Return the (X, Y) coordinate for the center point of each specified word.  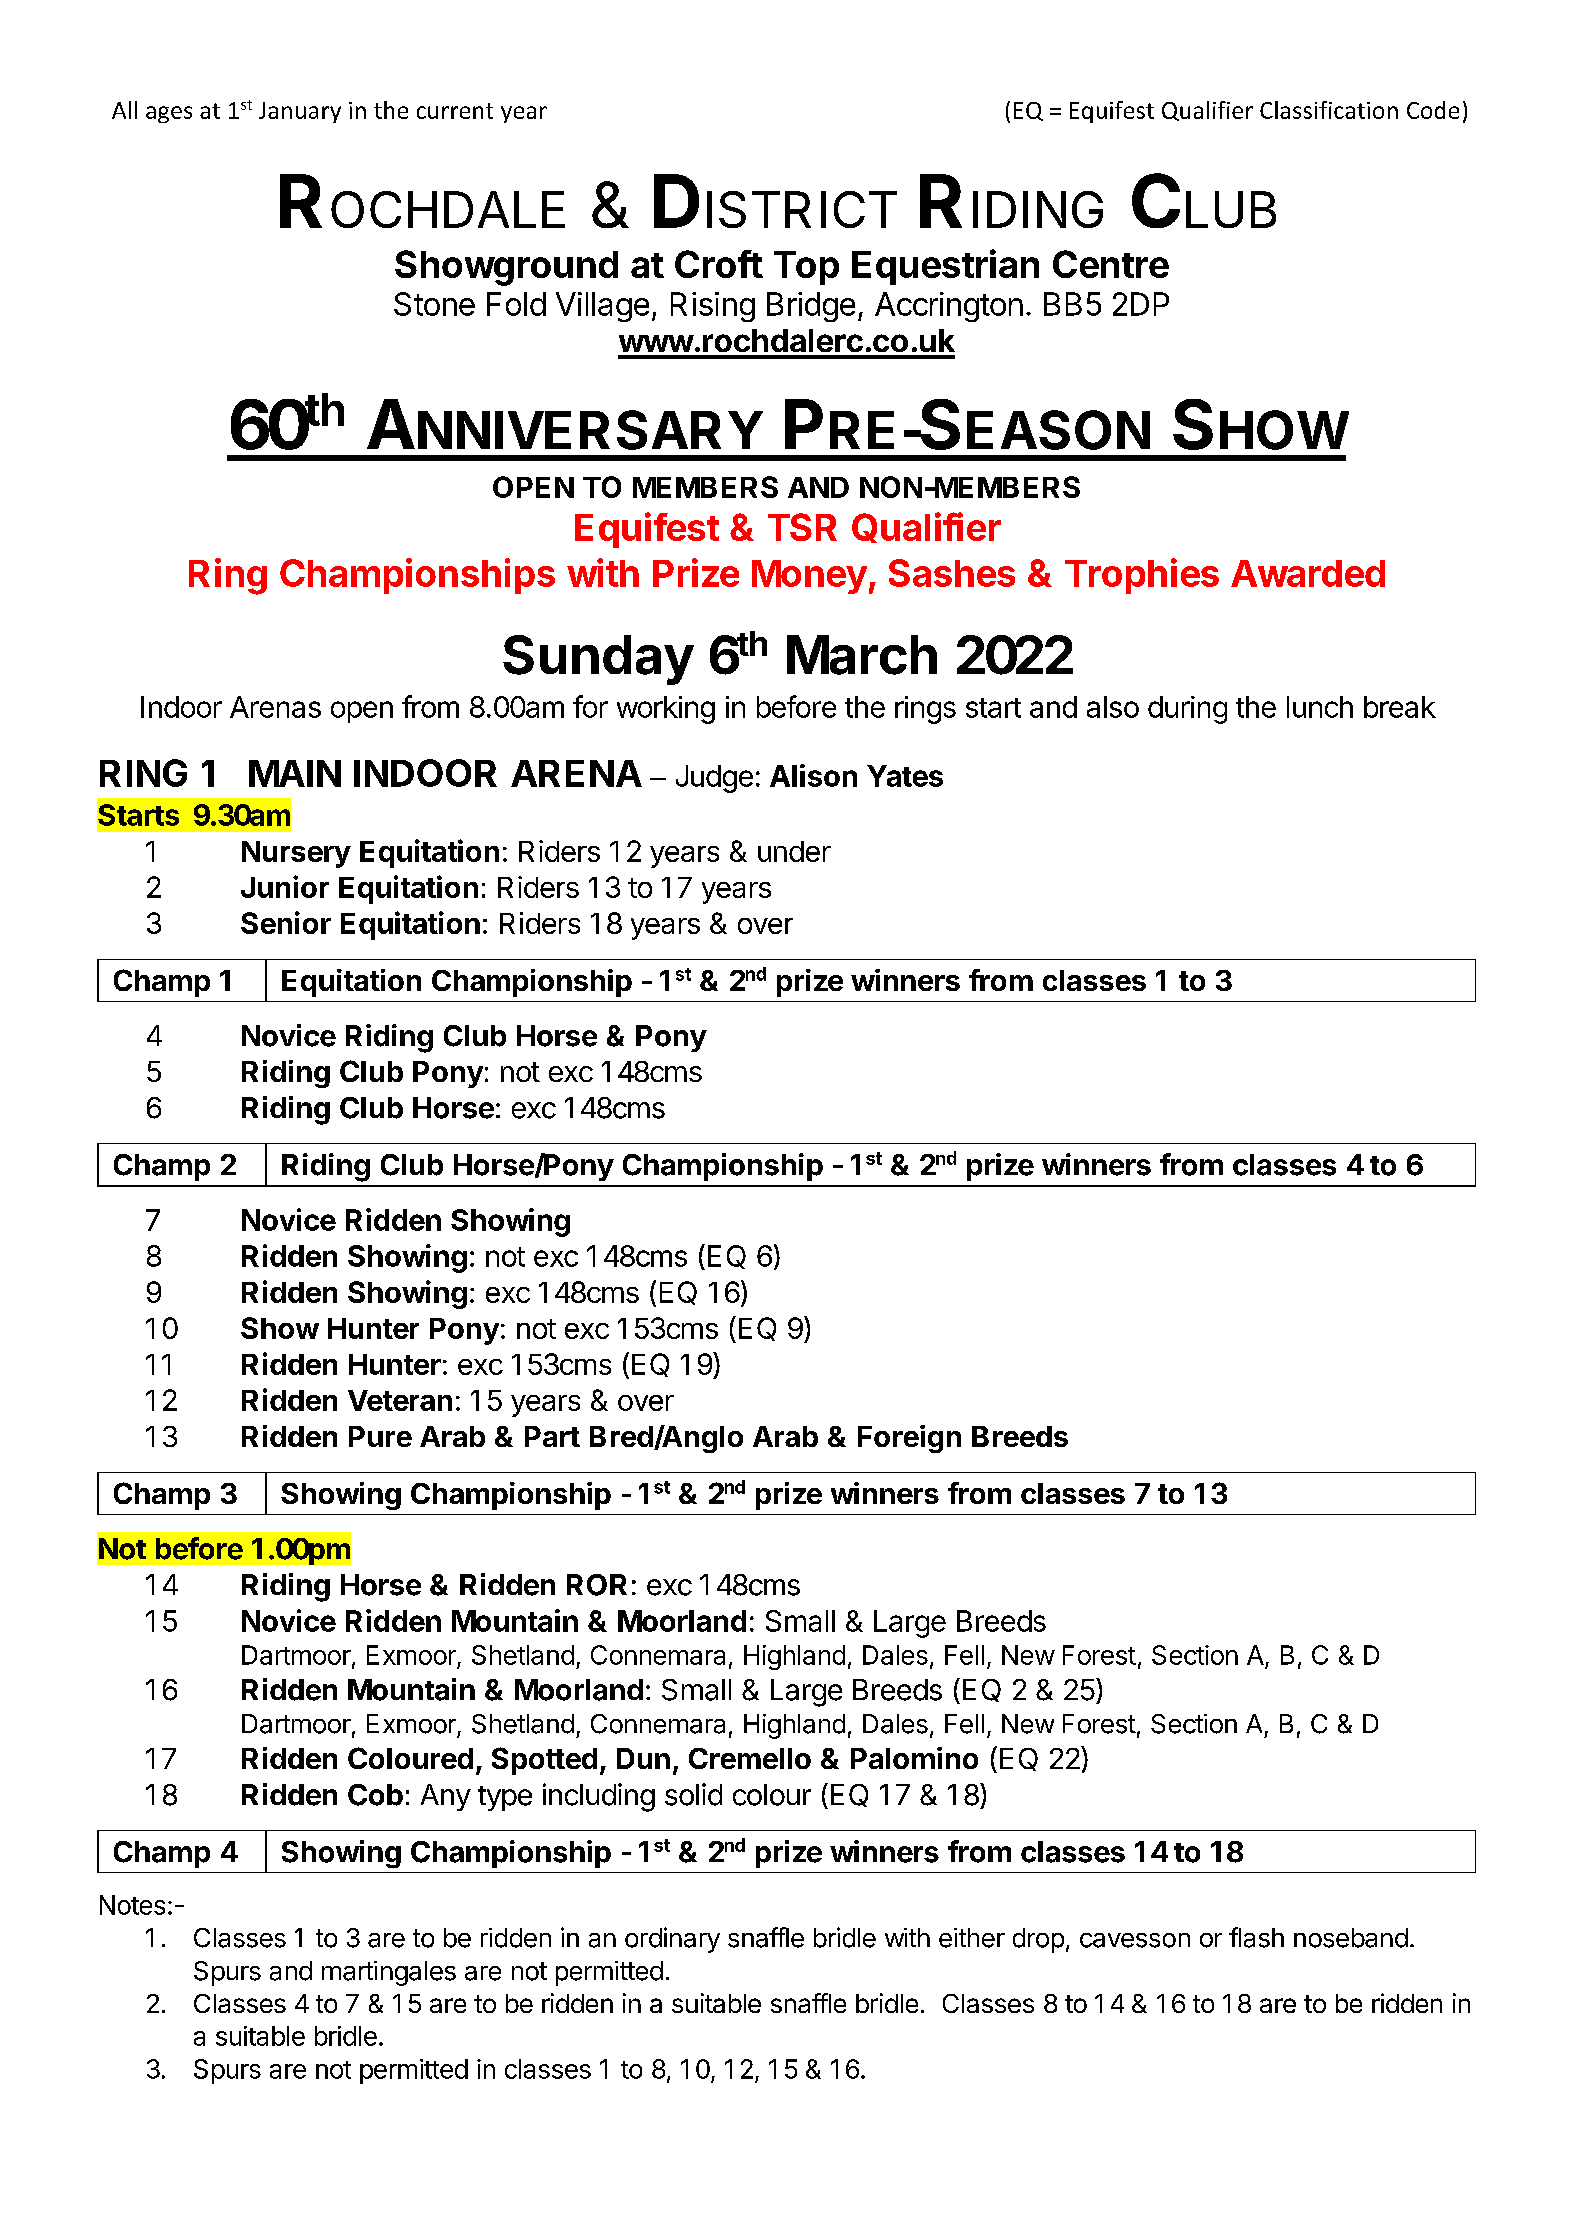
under (794, 851)
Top (806, 268)
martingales (389, 1973)
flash (1256, 1937)
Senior (286, 922)
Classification (1329, 110)
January (300, 112)
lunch (1320, 707)
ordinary (672, 1940)
